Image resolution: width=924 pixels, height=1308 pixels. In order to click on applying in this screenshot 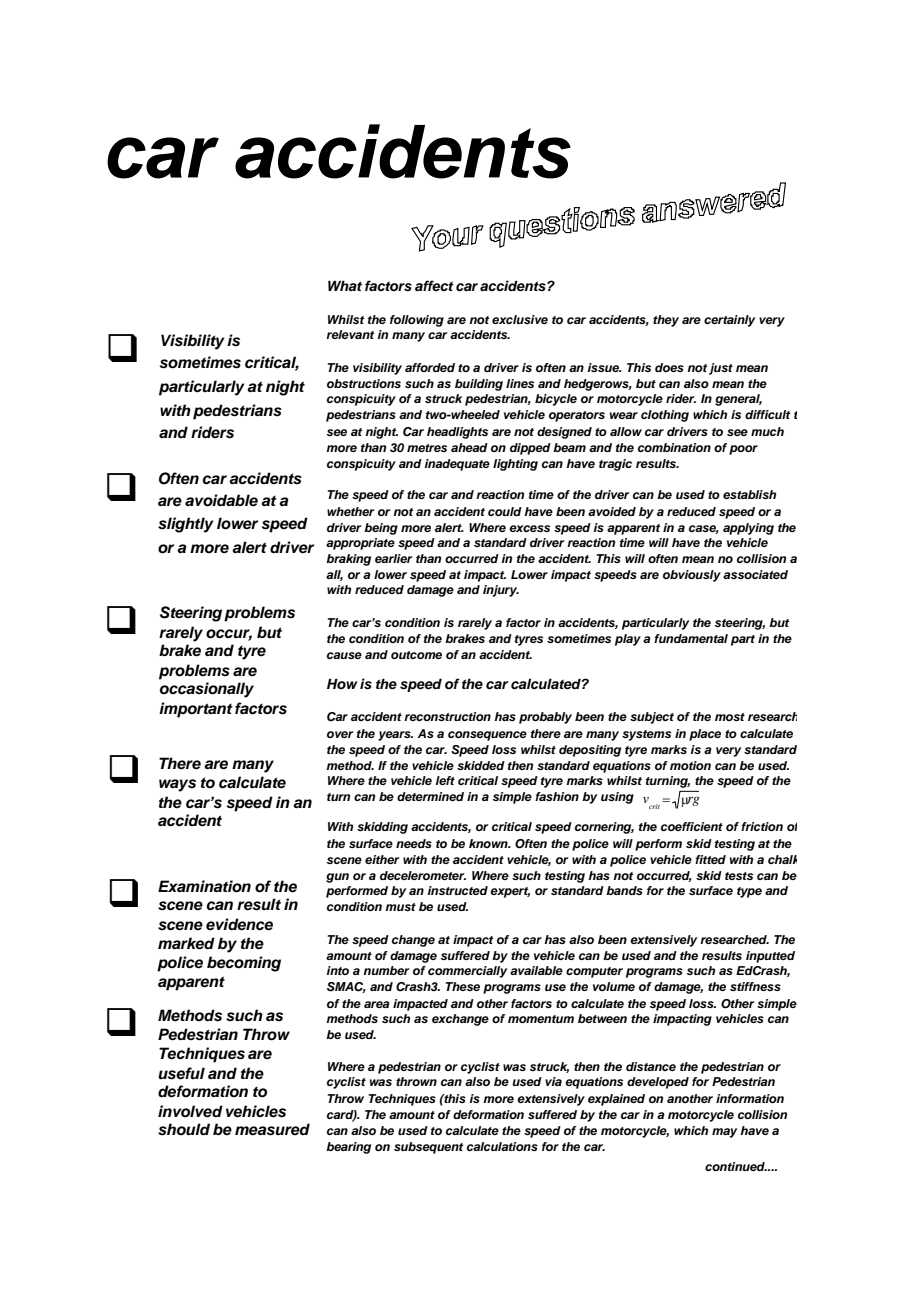, I will do `click(748, 529)`.
